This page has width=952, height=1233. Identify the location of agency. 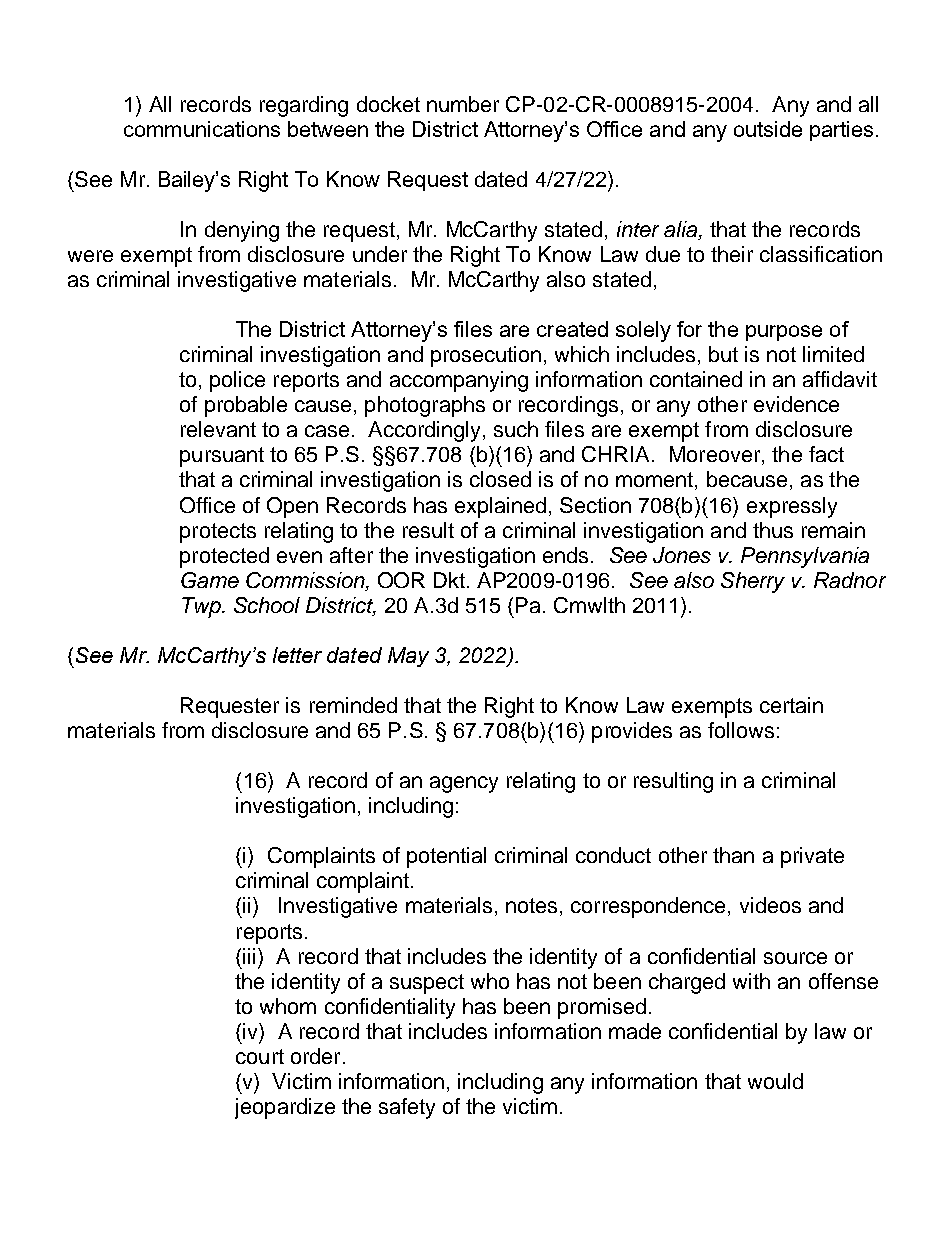
(464, 784).
